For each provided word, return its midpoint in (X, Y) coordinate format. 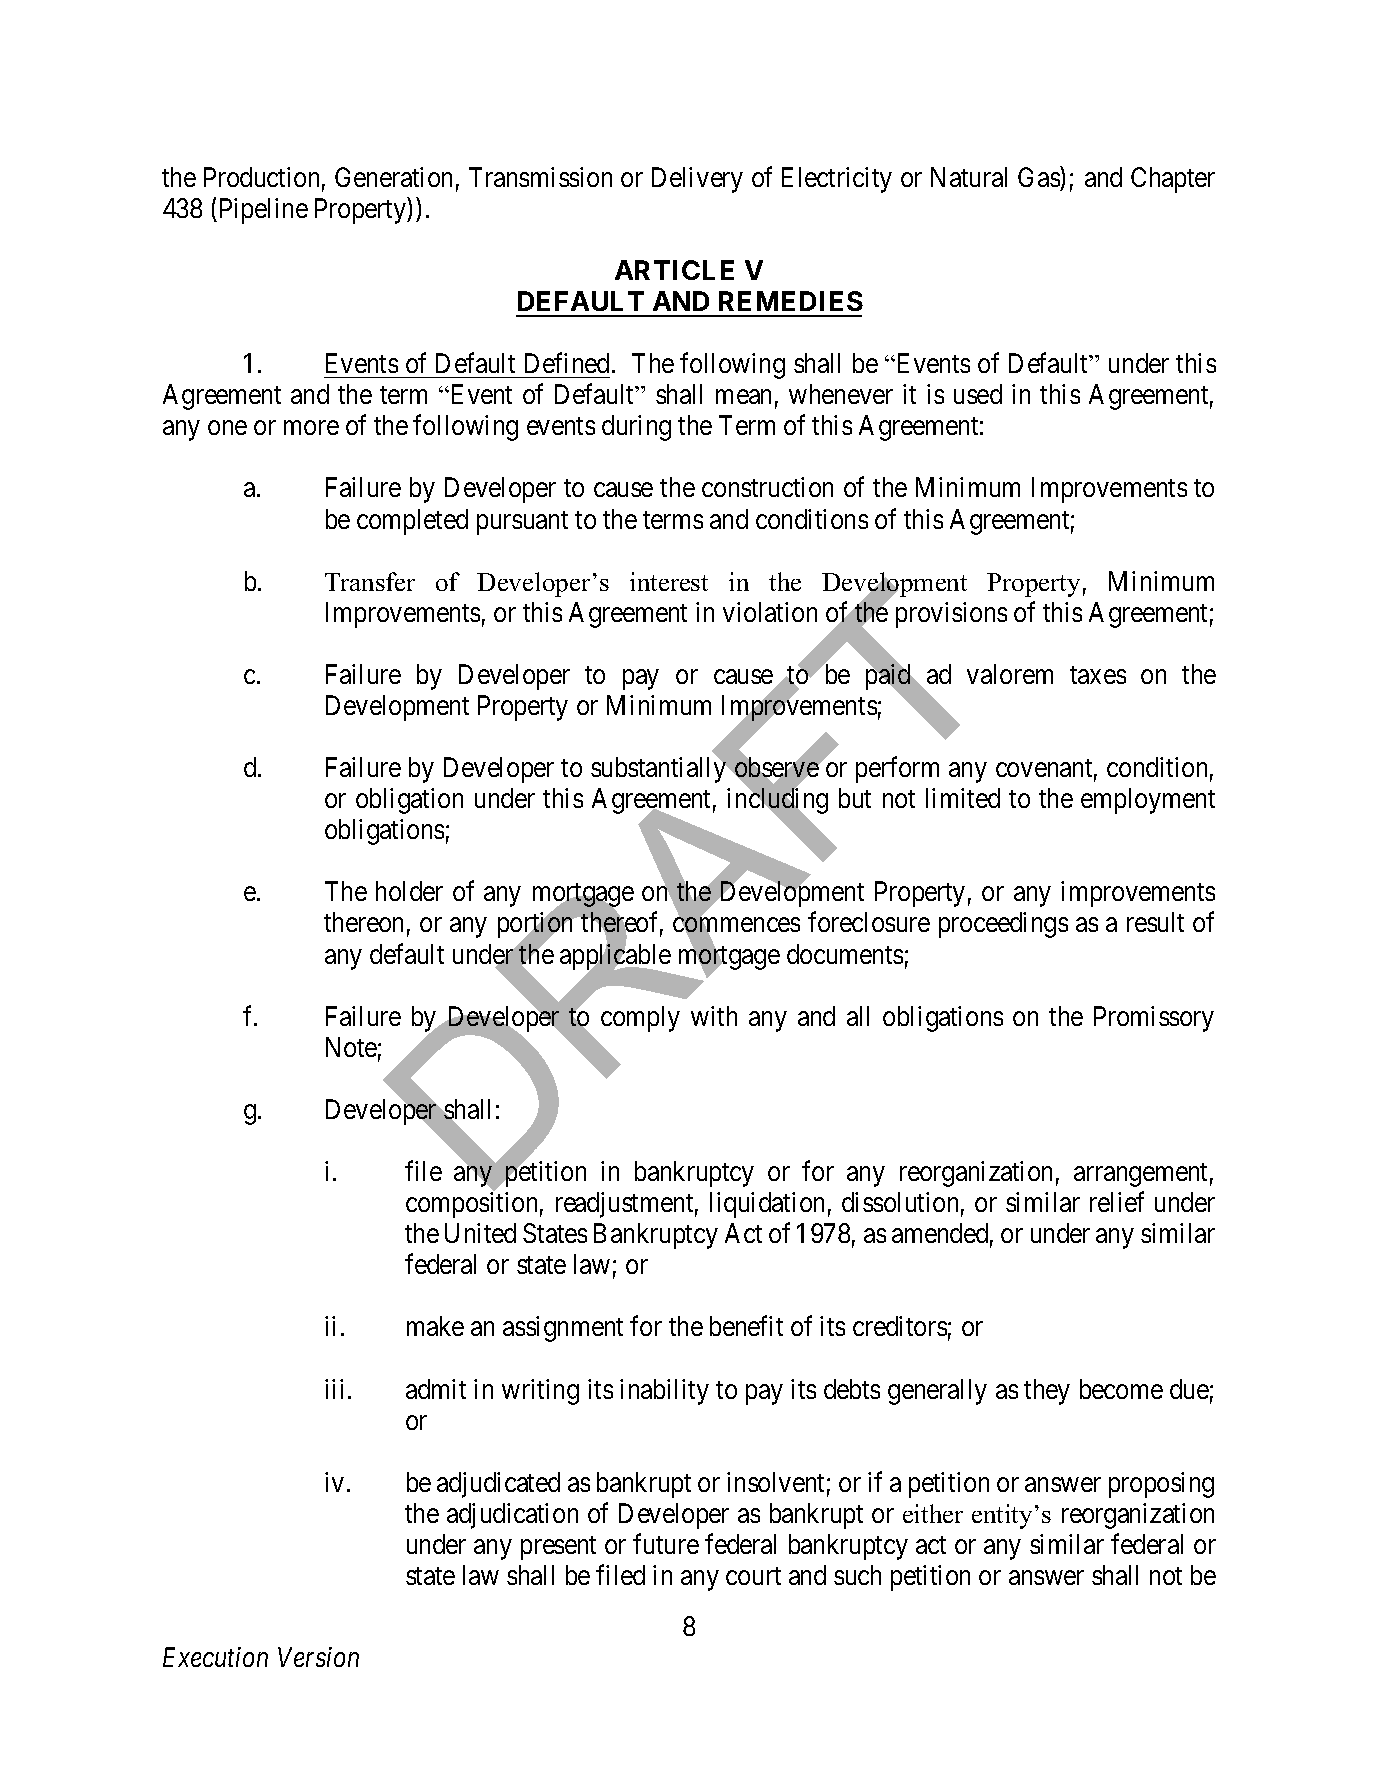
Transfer (370, 581)
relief (1117, 1202)
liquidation (767, 1205)
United (480, 1233)
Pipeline (262, 211)
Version (318, 1657)
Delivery (697, 180)
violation (770, 612)
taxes (1098, 675)
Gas (1039, 177)
